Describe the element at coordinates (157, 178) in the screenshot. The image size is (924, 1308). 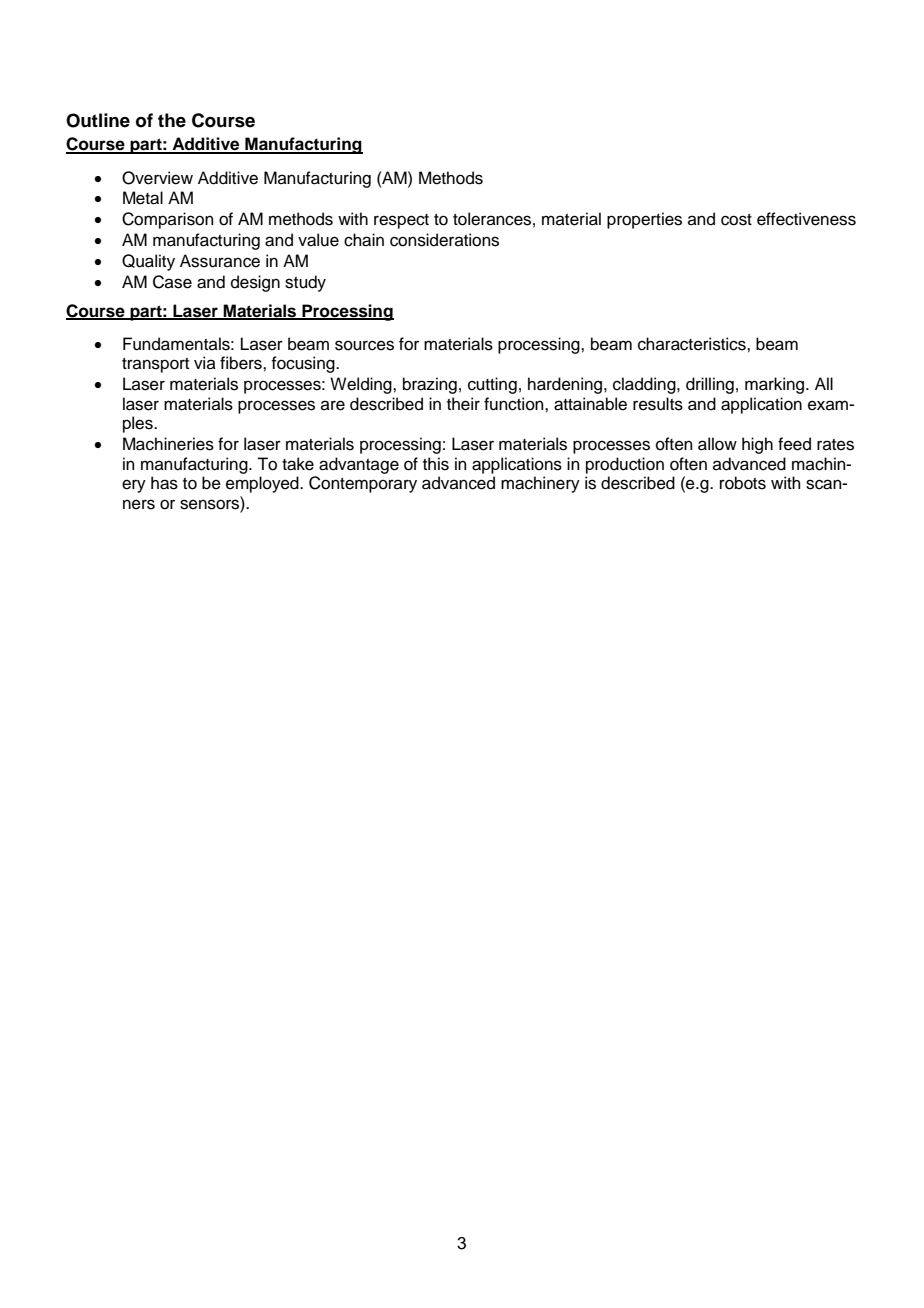
I see `Overview` at that location.
